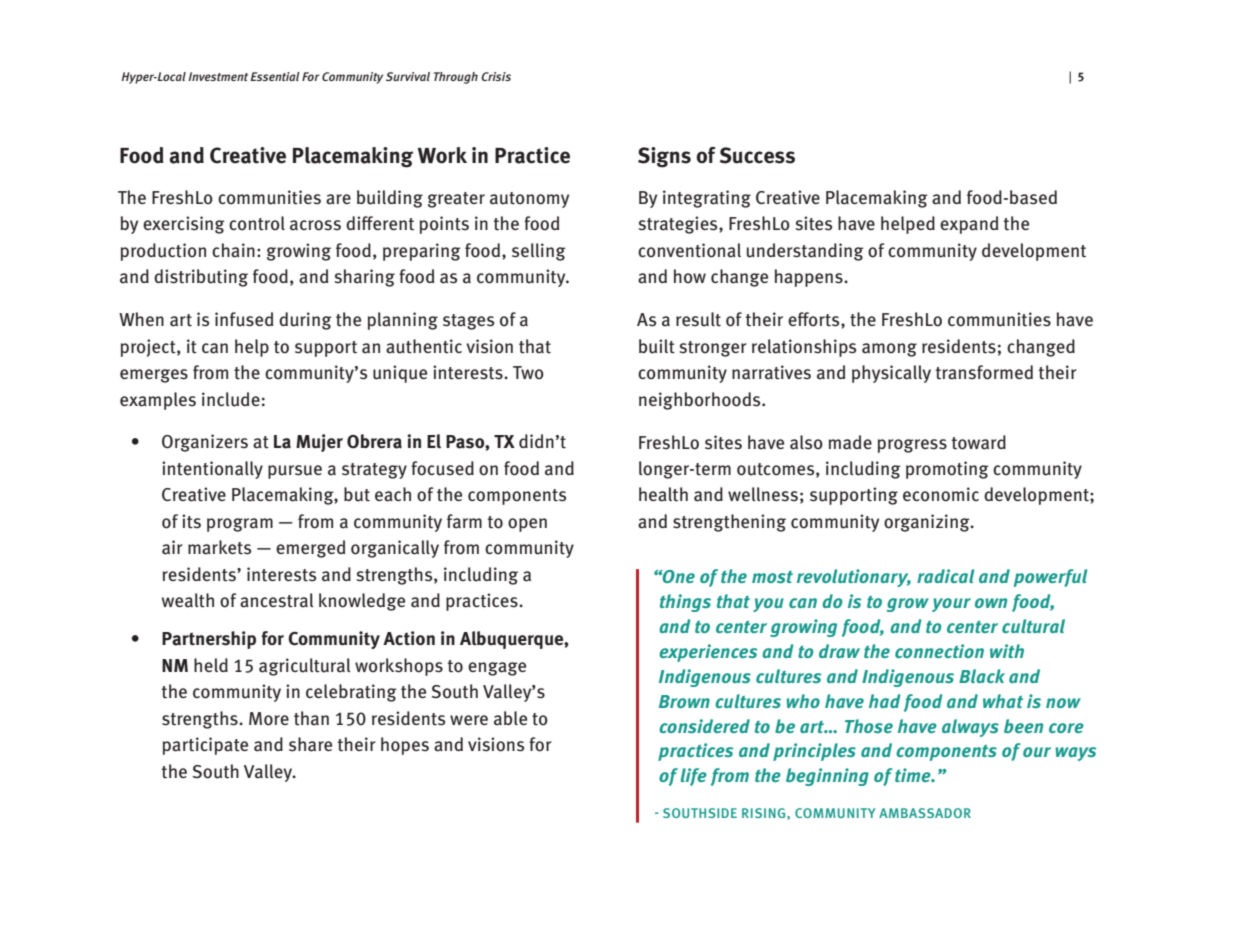 This screenshot has width=1233, height=952. I want to click on built, so click(657, 346).
